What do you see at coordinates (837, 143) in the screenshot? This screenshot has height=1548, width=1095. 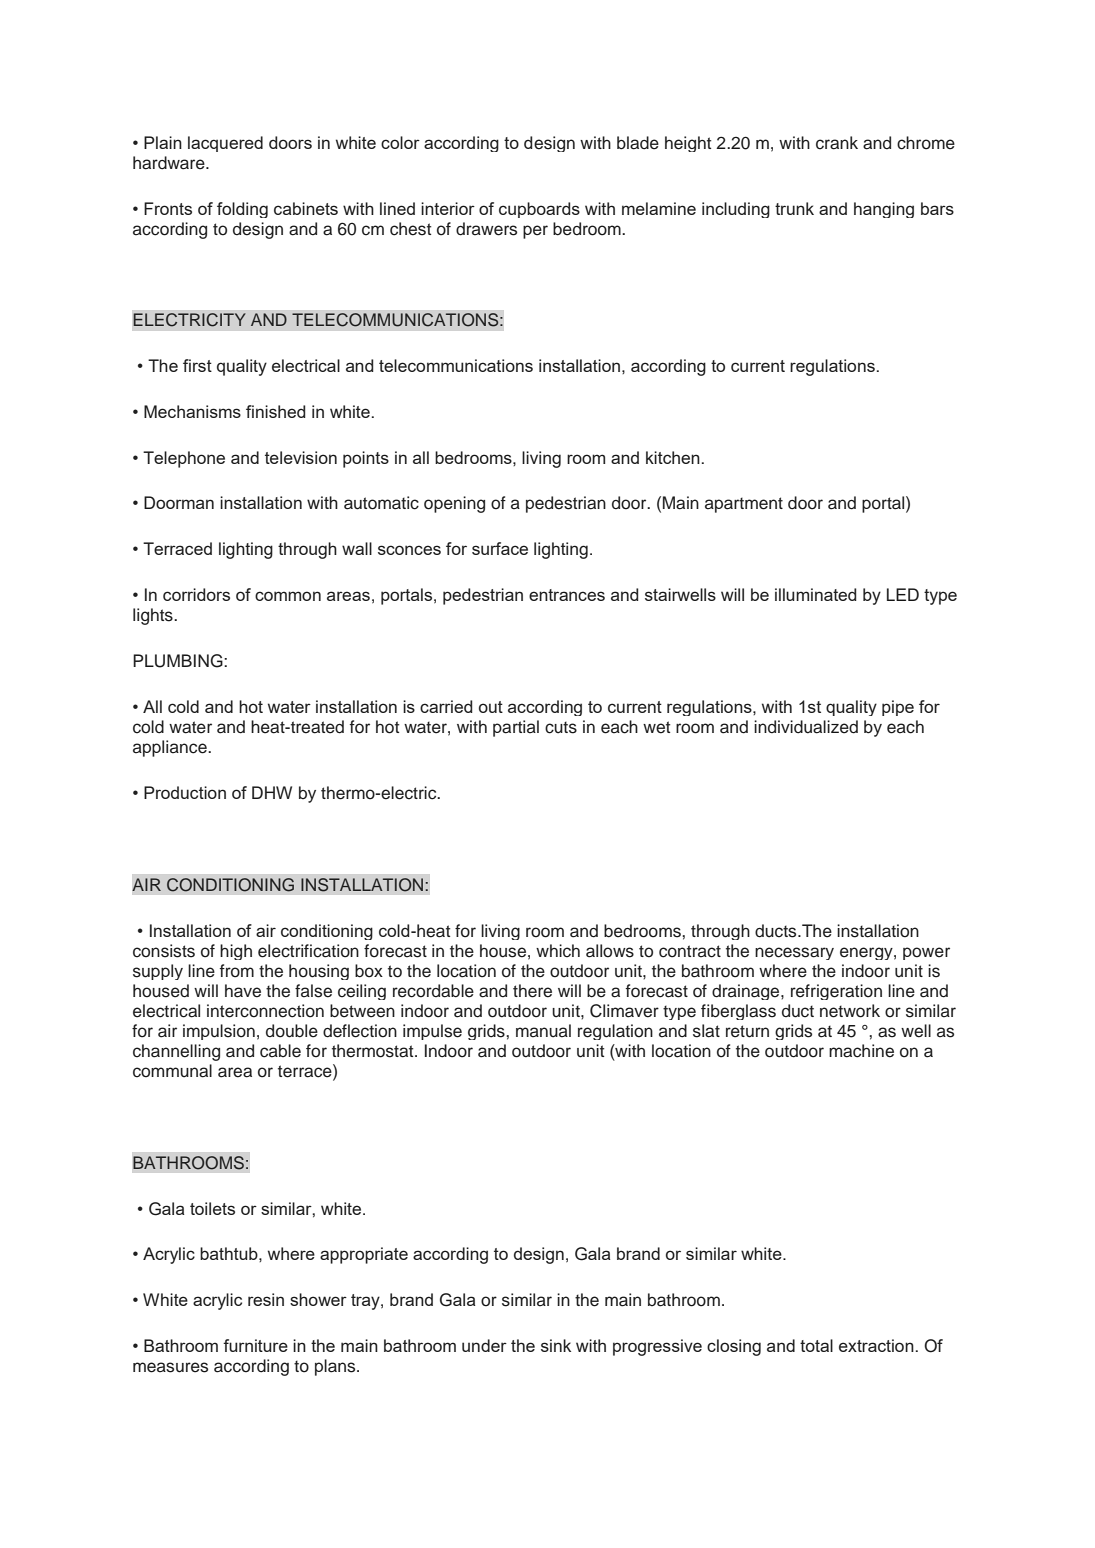 I see `crank` at bounding box center [837, 143].
